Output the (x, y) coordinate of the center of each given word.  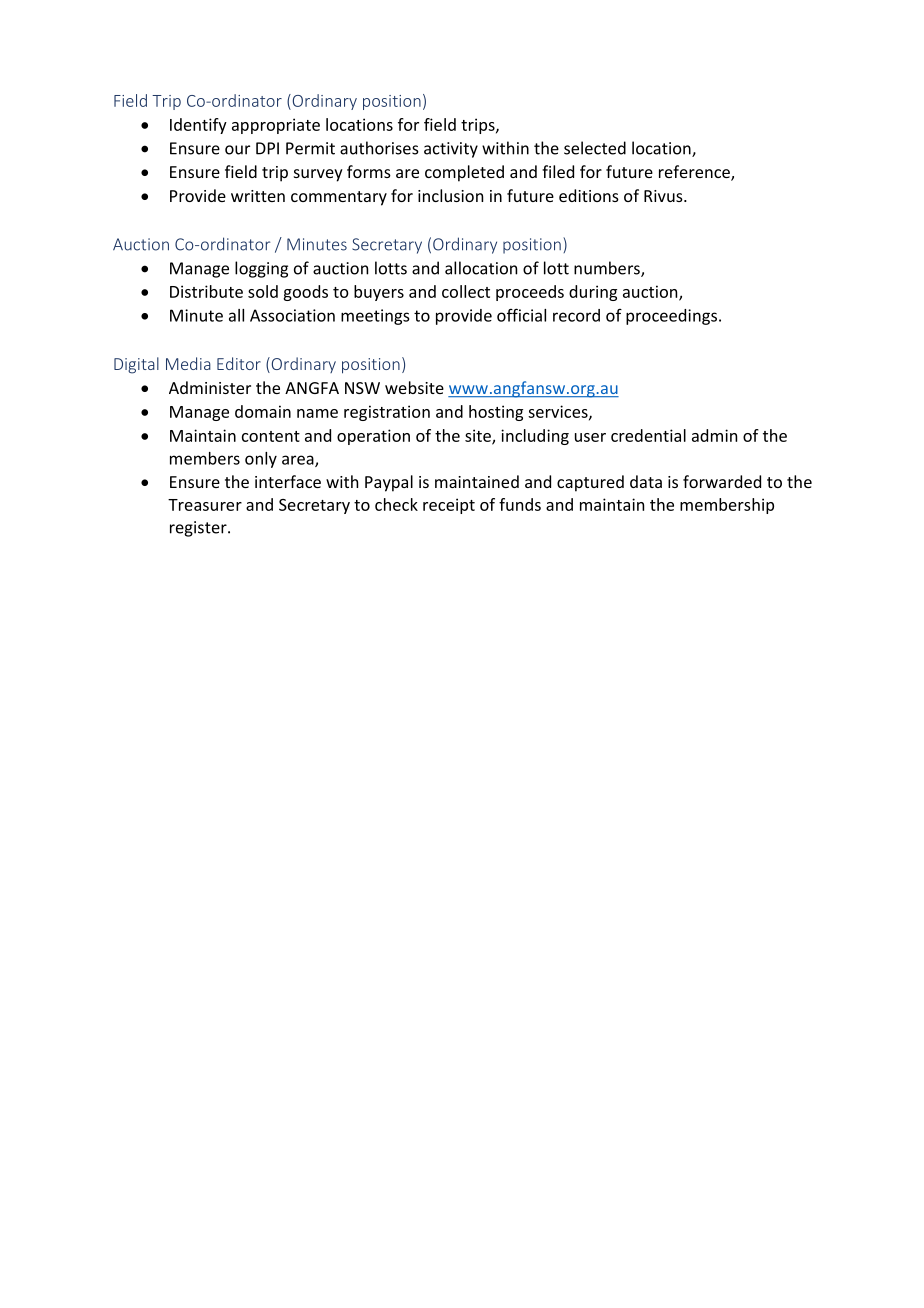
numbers (608, 269)
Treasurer (205, 505)
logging (261, 269)
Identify (198, 126)
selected (595, 148)
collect (466, 291)
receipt (449, 506)
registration (387, 413)
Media (188, 363)
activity (451, 150)
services (559, 412)
